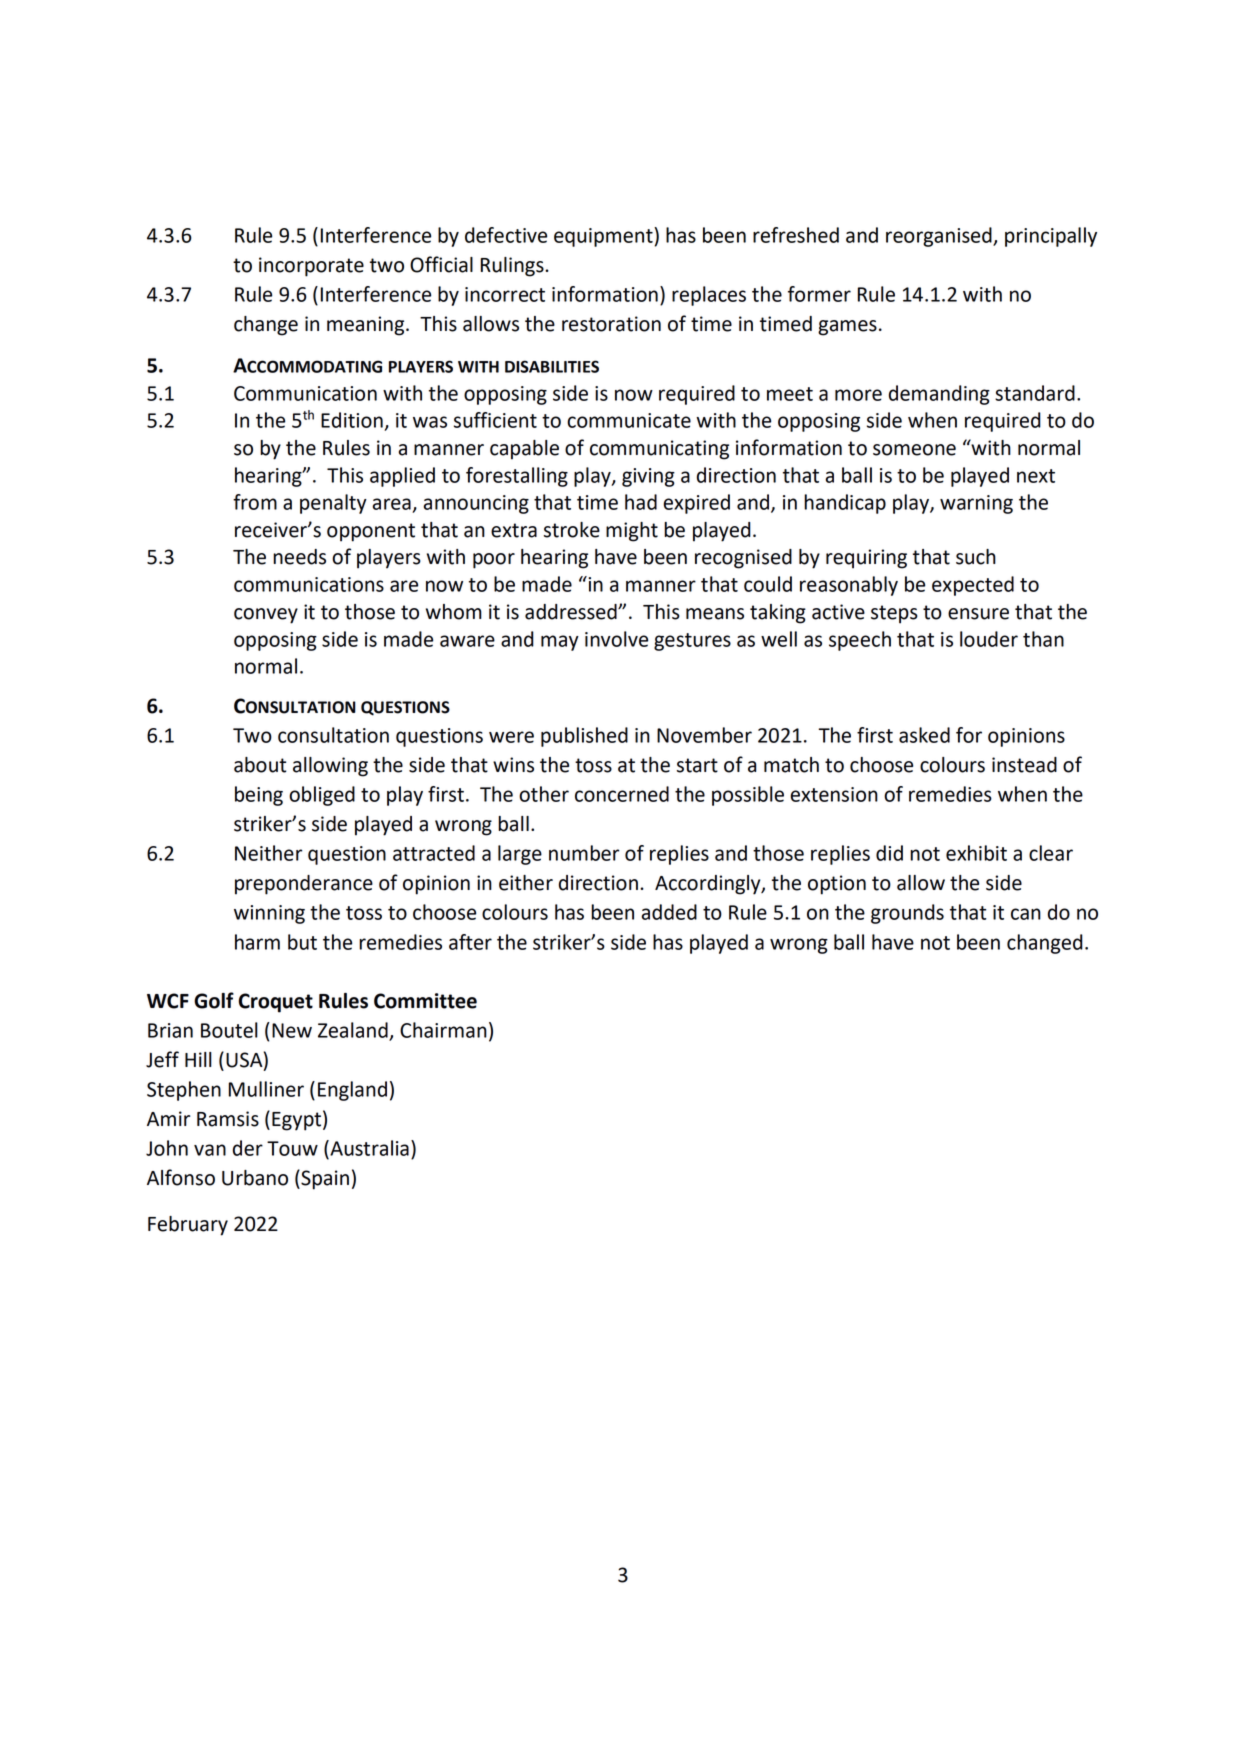 This screenshot has height=1761, width=1245. I want to click on published, so click(584, 737).
